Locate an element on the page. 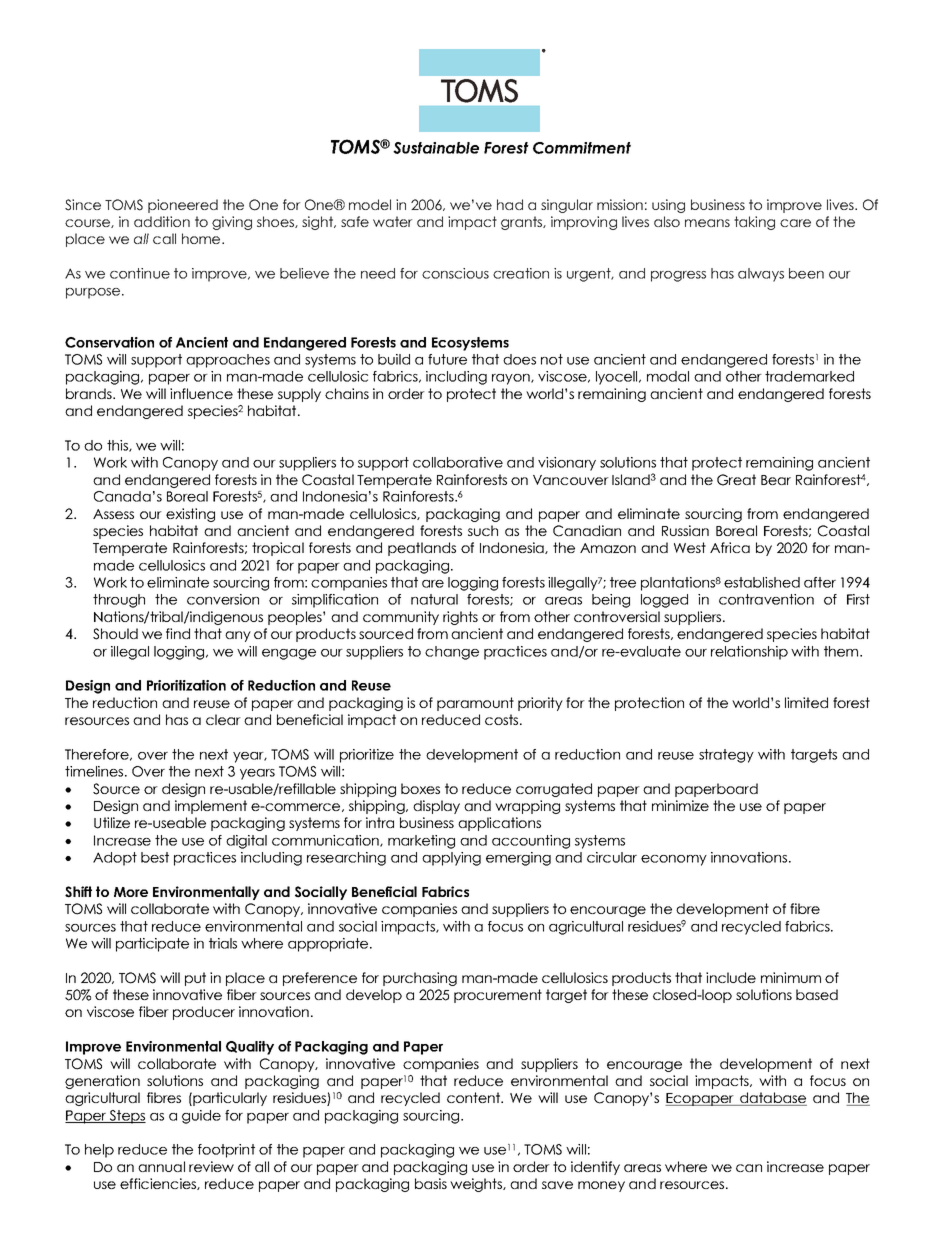  had is located at coordinates (510, 204).
